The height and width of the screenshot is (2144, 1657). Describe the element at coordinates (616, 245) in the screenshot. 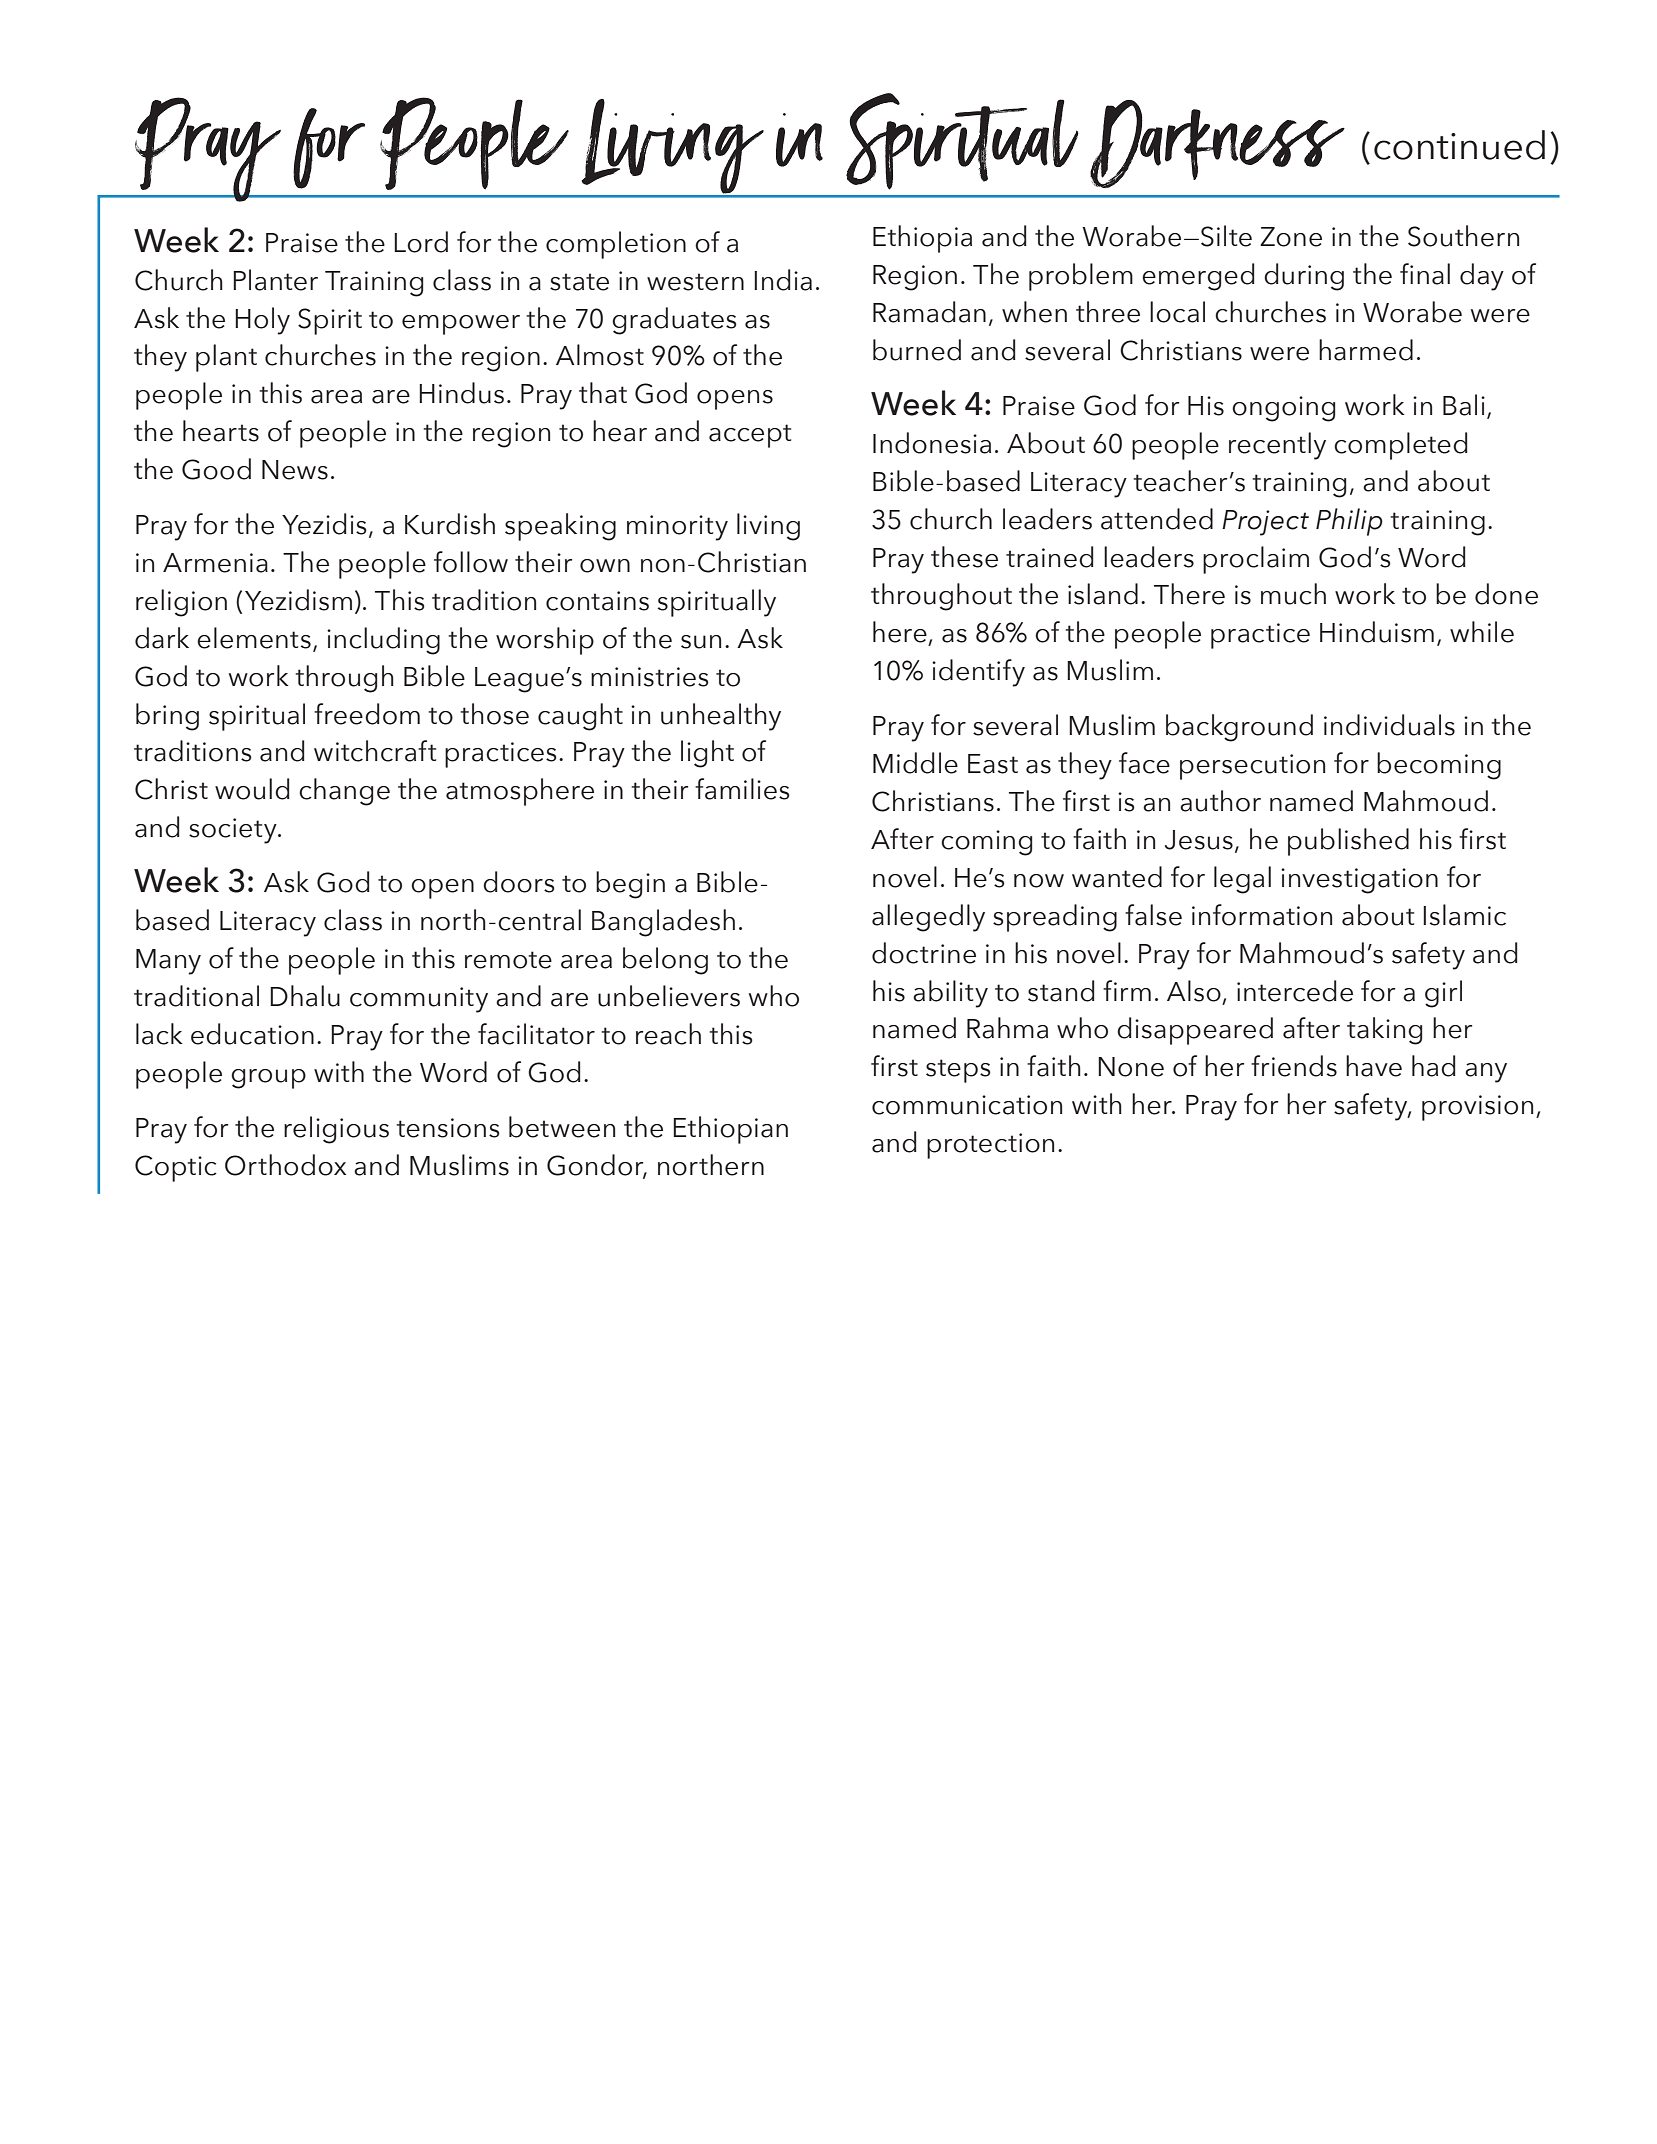

I see `completion` at that location.
